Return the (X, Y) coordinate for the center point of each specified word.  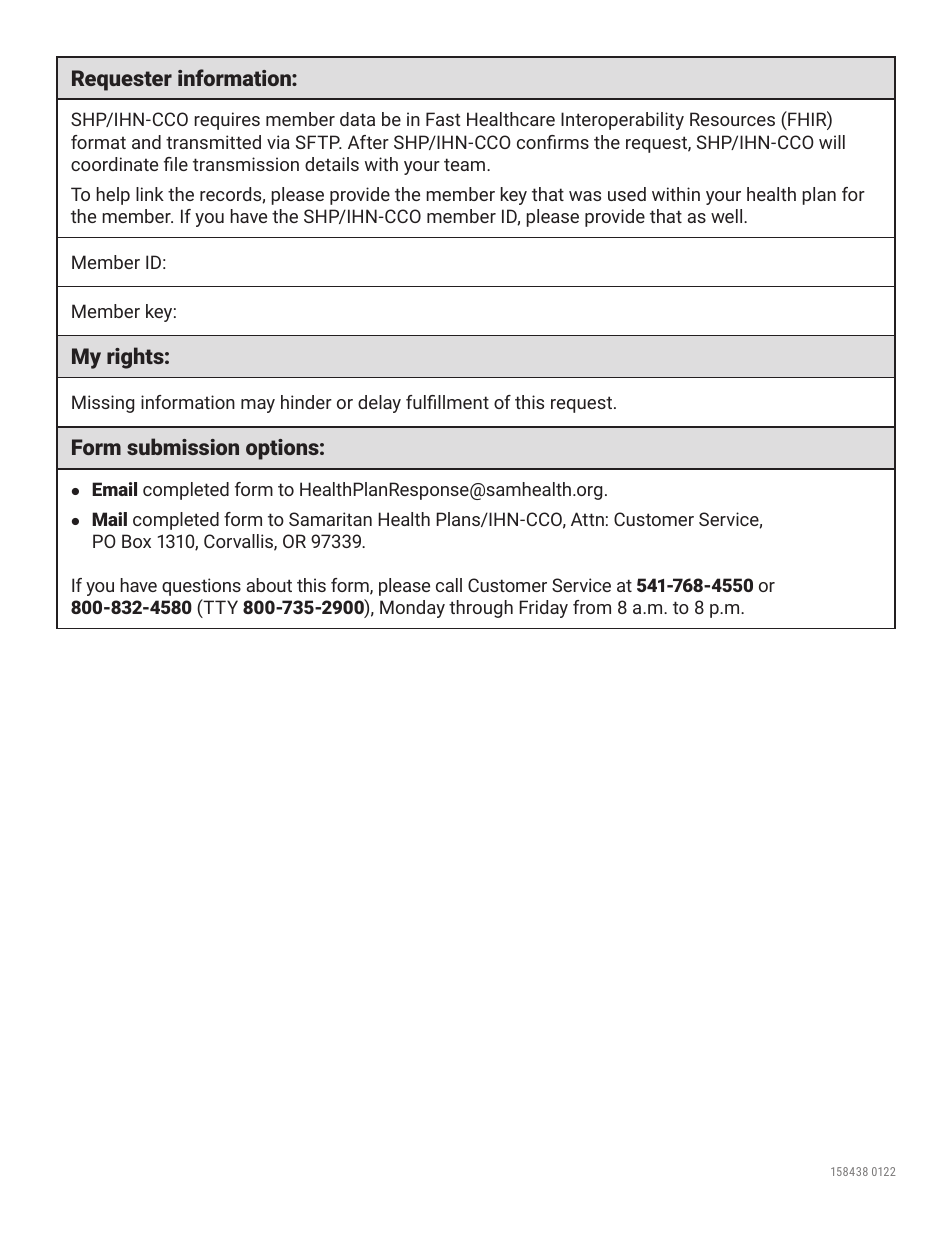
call (449, 585)
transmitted (213, 142)
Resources (732, 119)
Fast (443, 119)
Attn (587, 519)
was (585, 196)
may (258, 406)
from (592, 607)
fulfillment (447, 402)
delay (379, 404)
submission (183, 446)
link (150, 194)
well (728, 216)
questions (201, 587)
